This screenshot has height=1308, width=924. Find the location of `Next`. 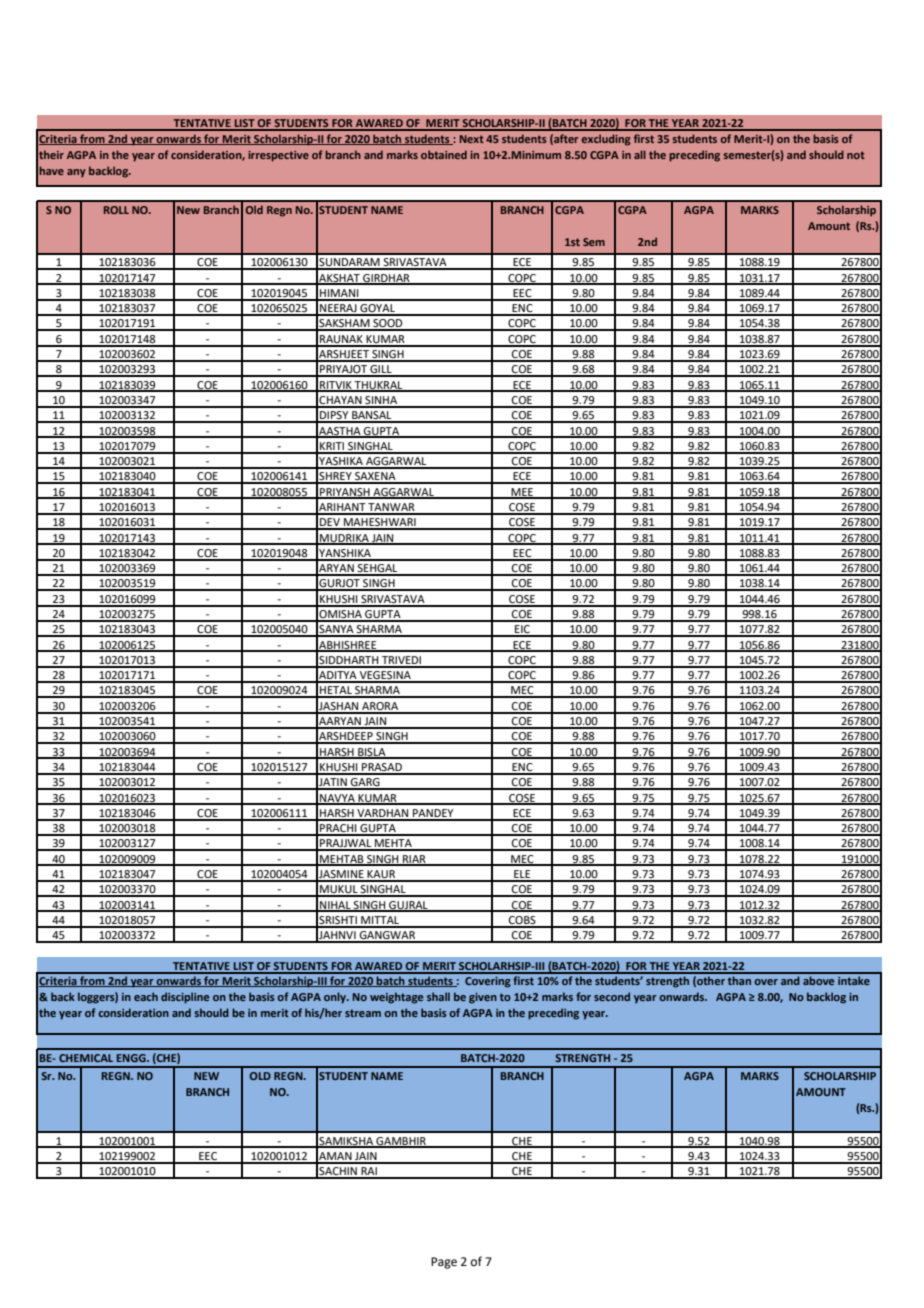

Next is located at coordinates (472, 139).
